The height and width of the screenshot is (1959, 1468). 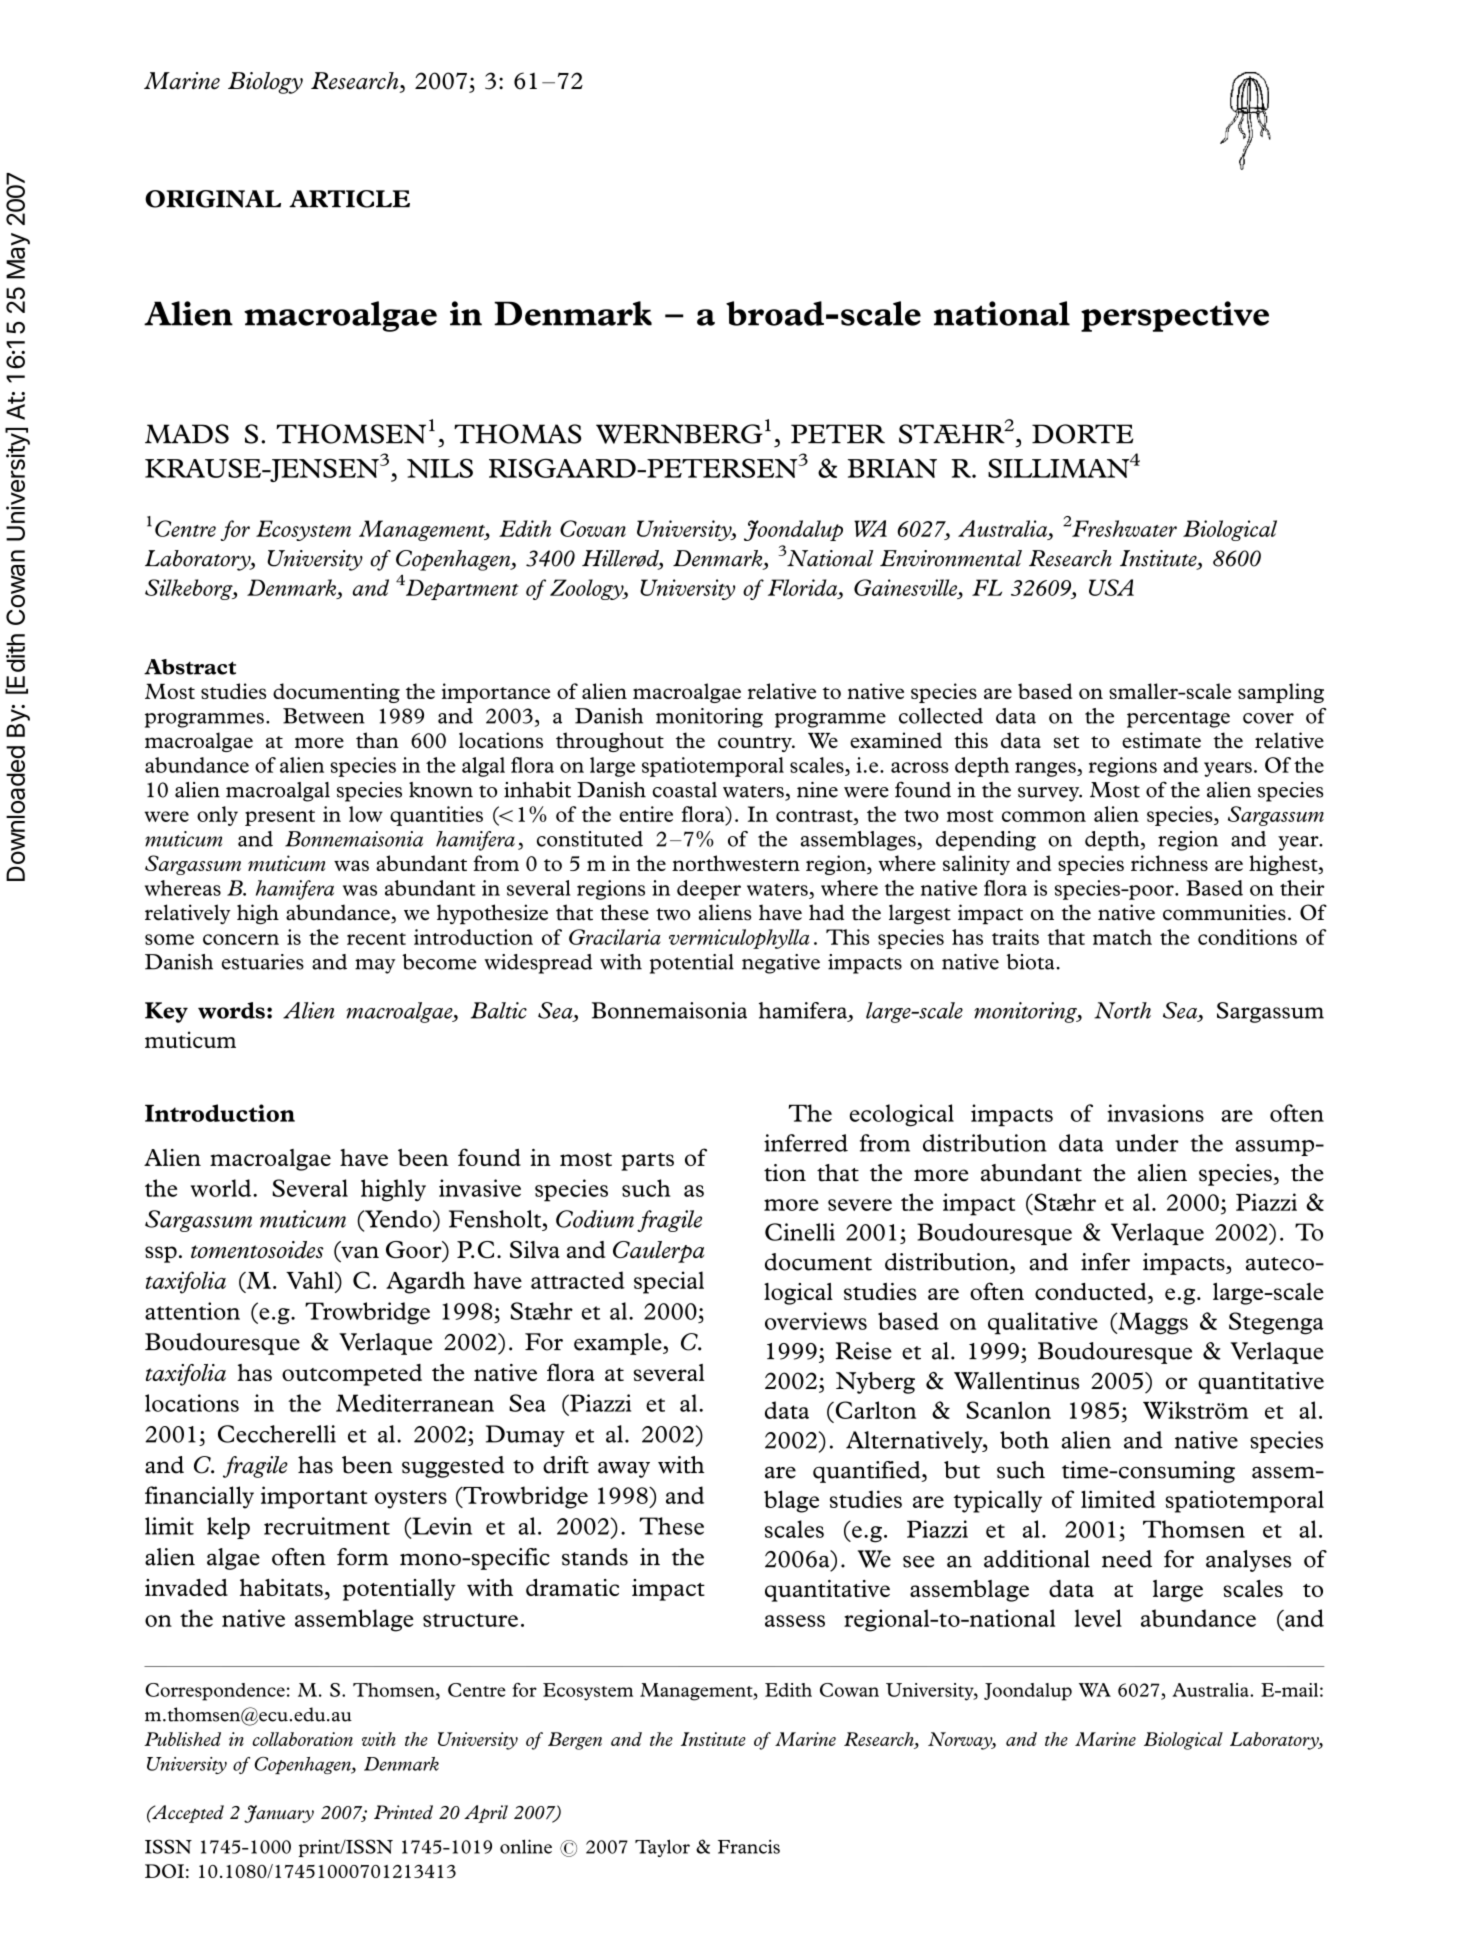 What do you see at coordinates (1092, 1293) in the screenshot?
I see `conducted` at bounding box center [1092, 1293].
